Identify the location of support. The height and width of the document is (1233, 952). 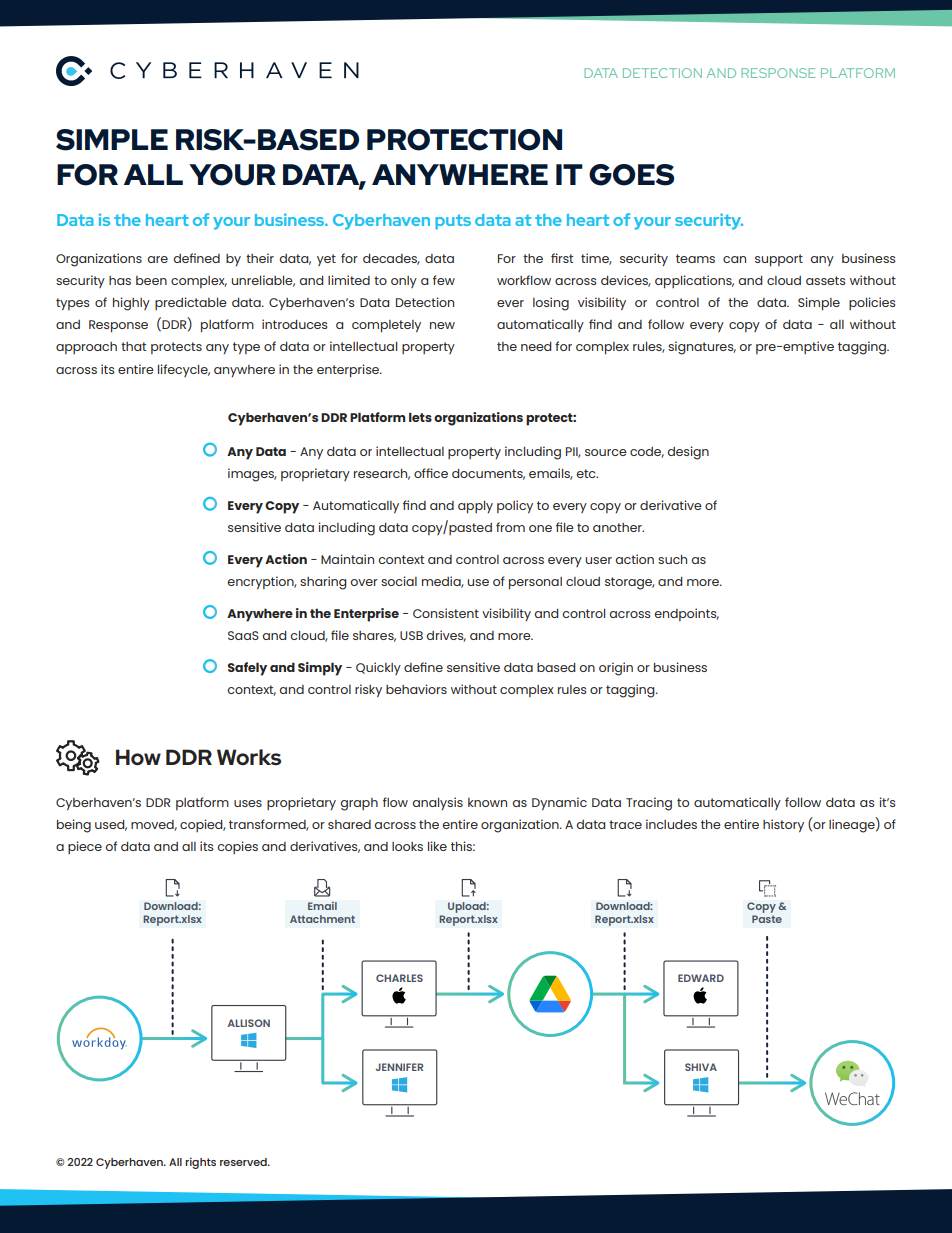
(779, 260).
